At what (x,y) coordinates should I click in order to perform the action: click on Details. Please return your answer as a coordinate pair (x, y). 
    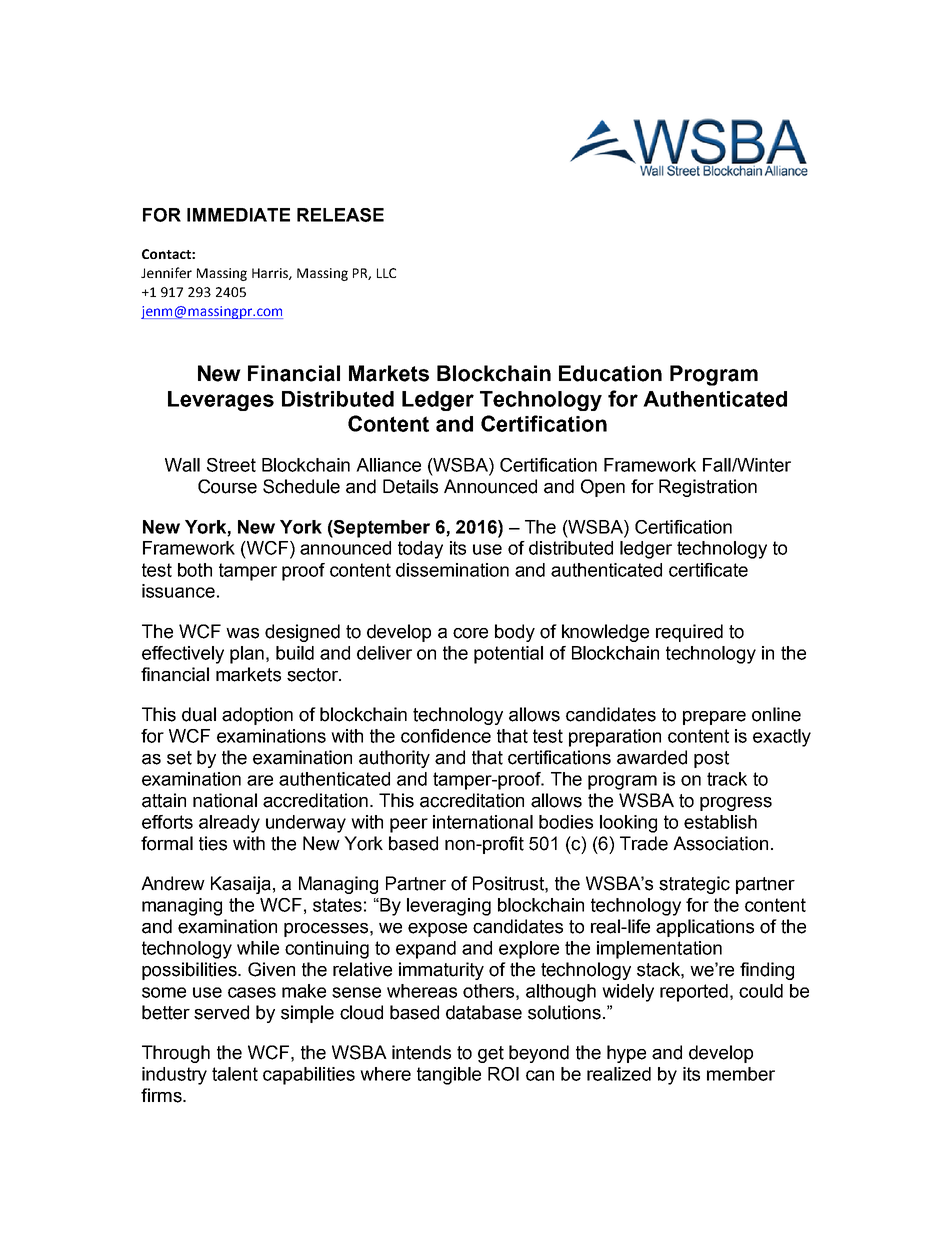
    Looking at the image, I should click on (410, 486).
